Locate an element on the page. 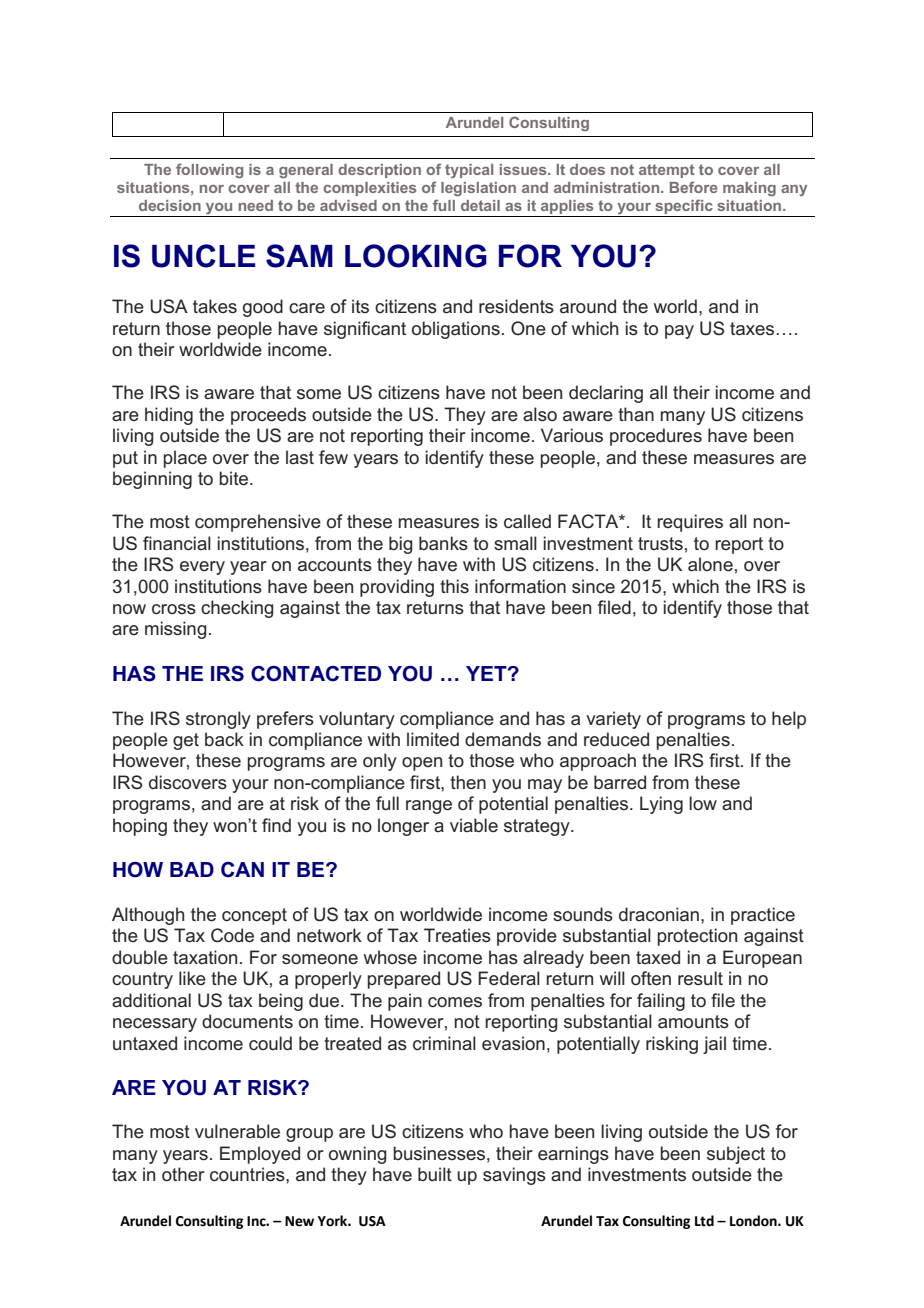 This page has width=924, height=1308. Before is located at coordinates (694, 187).
